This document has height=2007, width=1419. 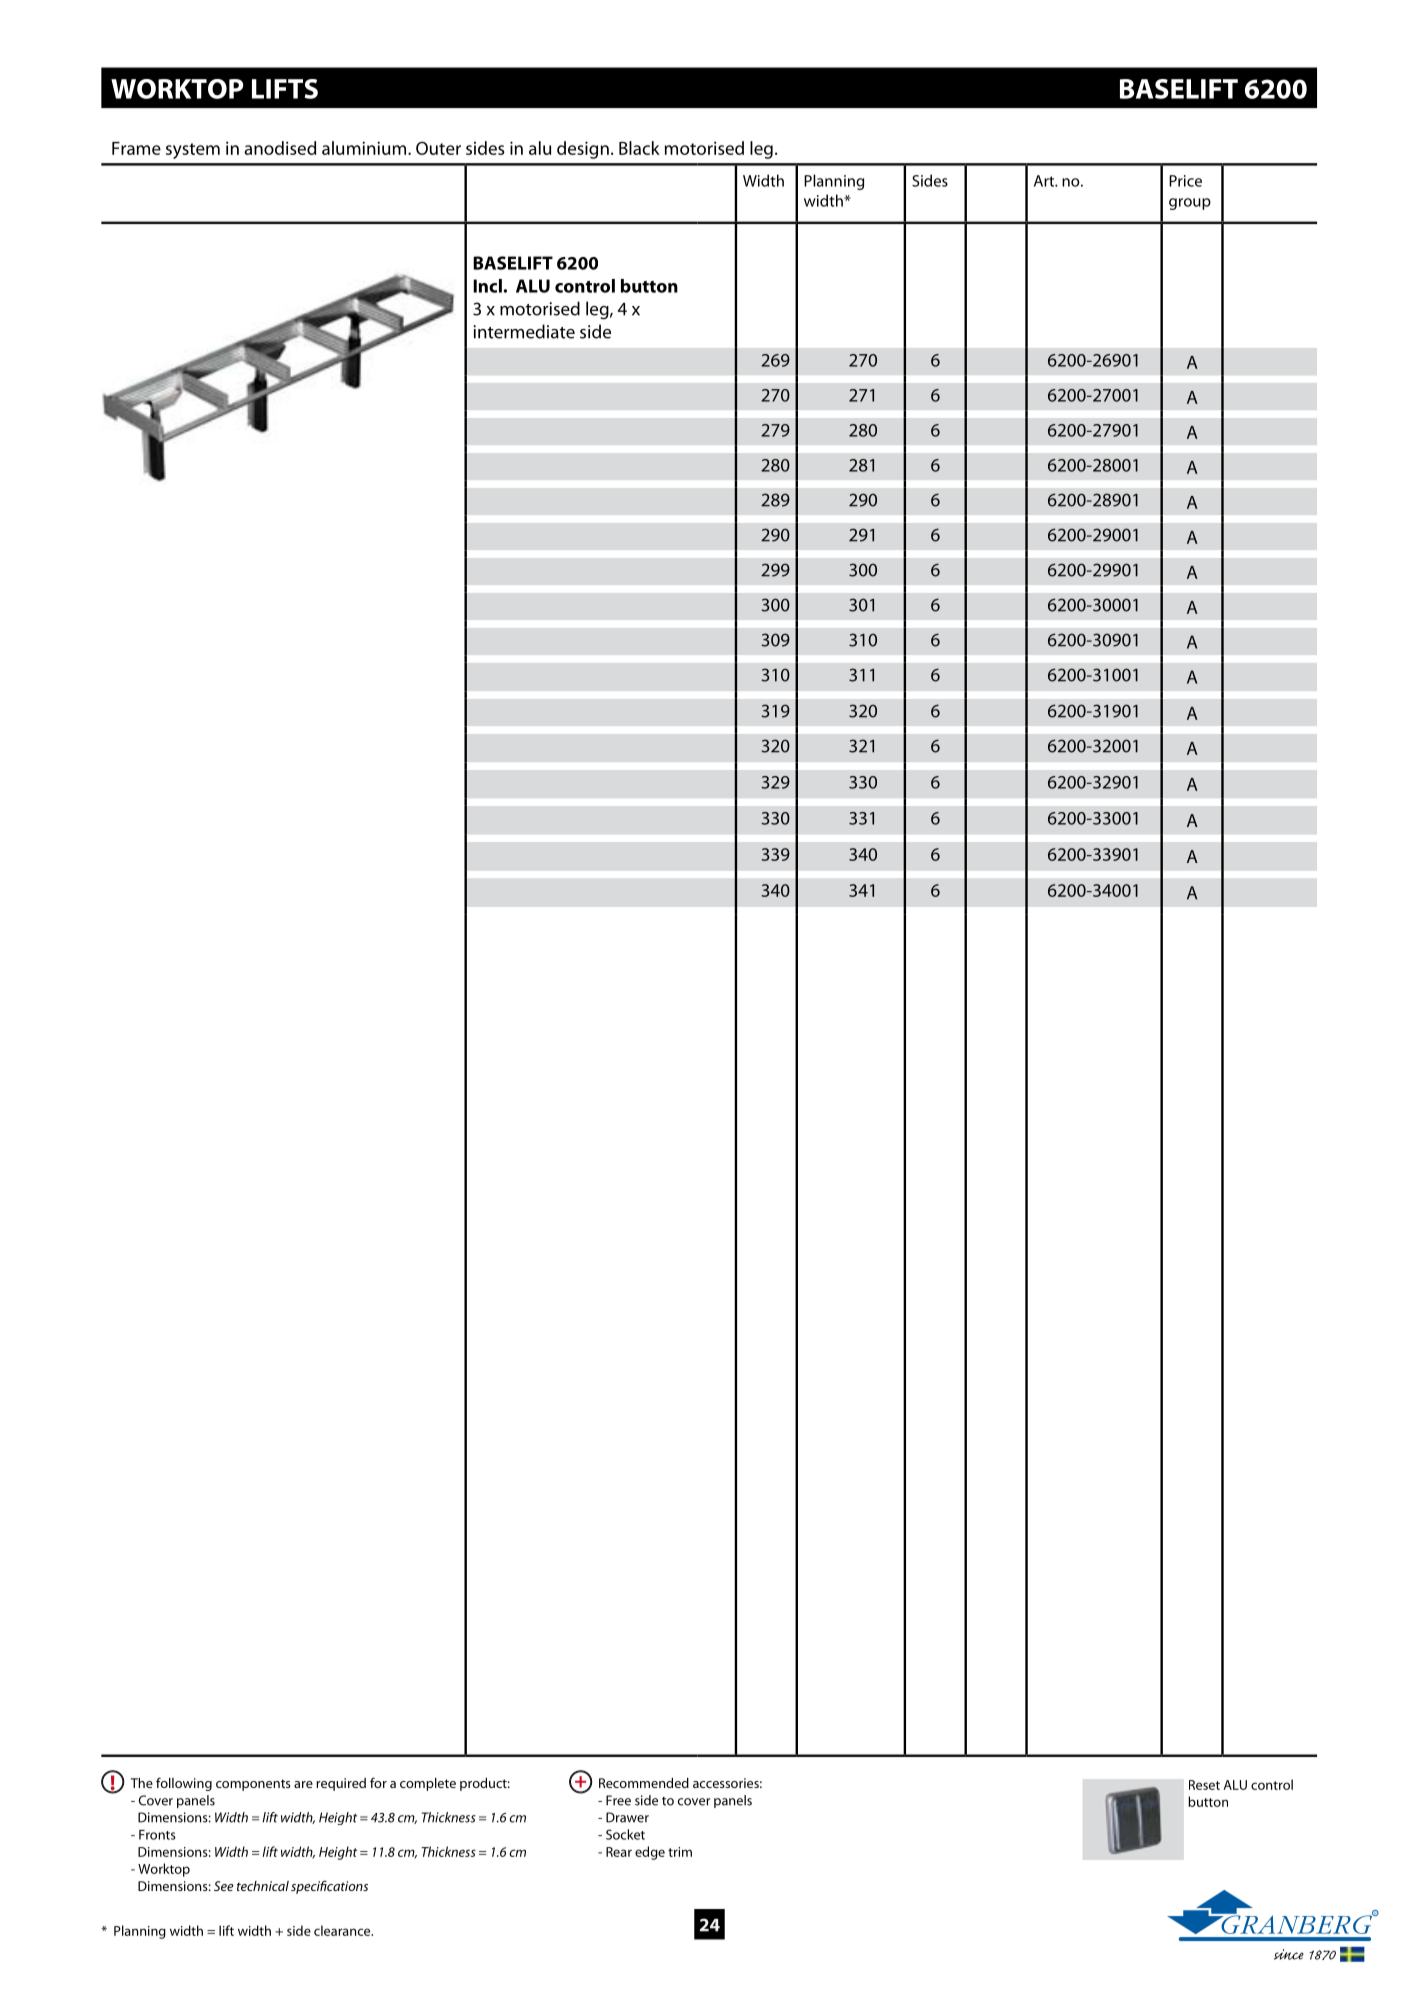 What do you see at coordinates (1190, 204) in the document?
I see `group` at bounding box center [1190, 204].
